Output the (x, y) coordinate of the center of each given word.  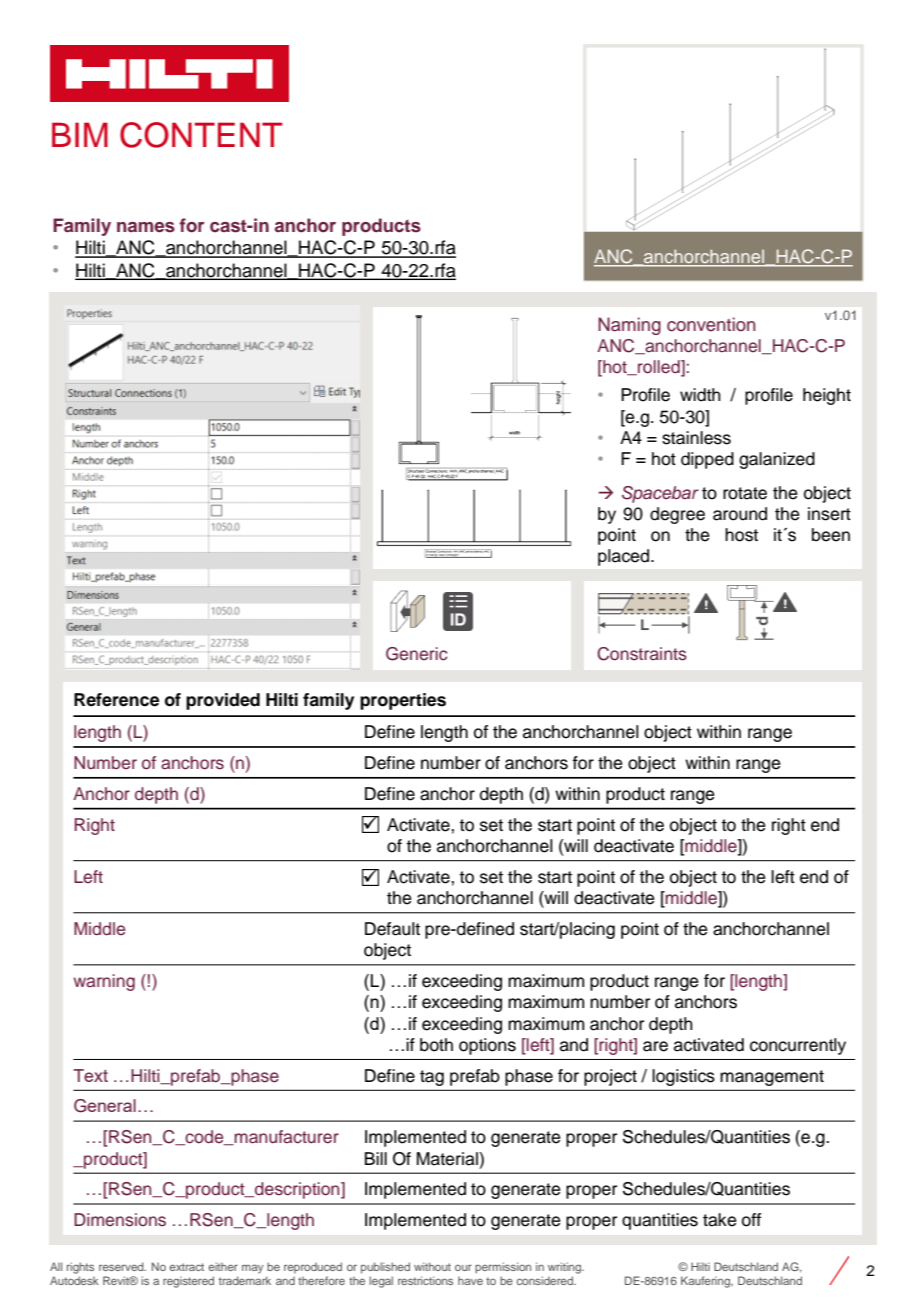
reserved (122, 1266)
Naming (629, 326)
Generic (417, 654)
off (751, 1220)
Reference (116, 700)
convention (711, 324)
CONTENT (201, 135)
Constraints (642, 654)
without (432, 1266)
